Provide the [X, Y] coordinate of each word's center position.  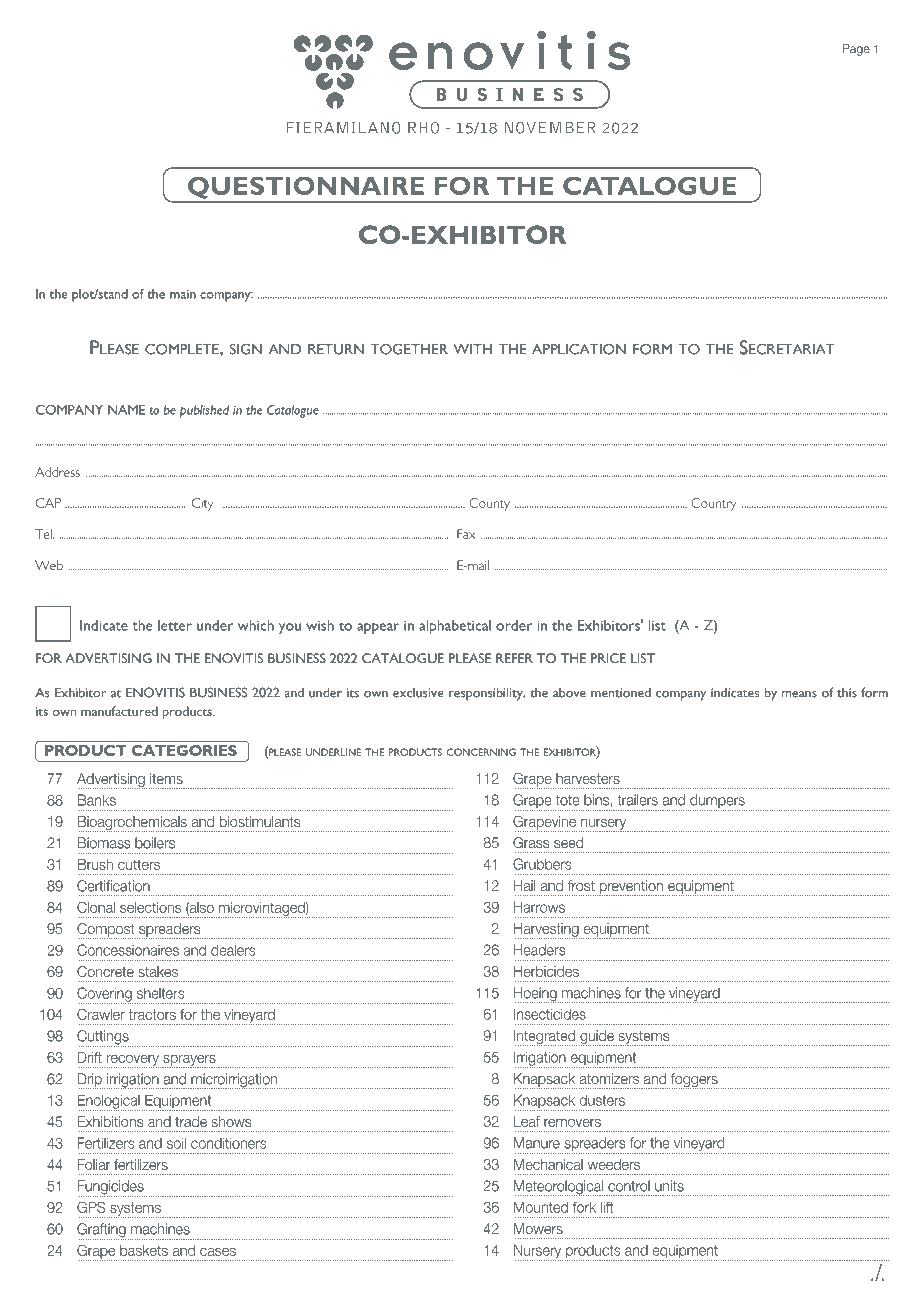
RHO [423, 128]
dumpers [717, 802]
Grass [531, 842]
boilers [155, 843]
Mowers [538, 1228]
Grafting [102, 1231]
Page [856, 50]
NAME [126, 410]
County [489, 504]
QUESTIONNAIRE [306, 188]
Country [713, 504]
